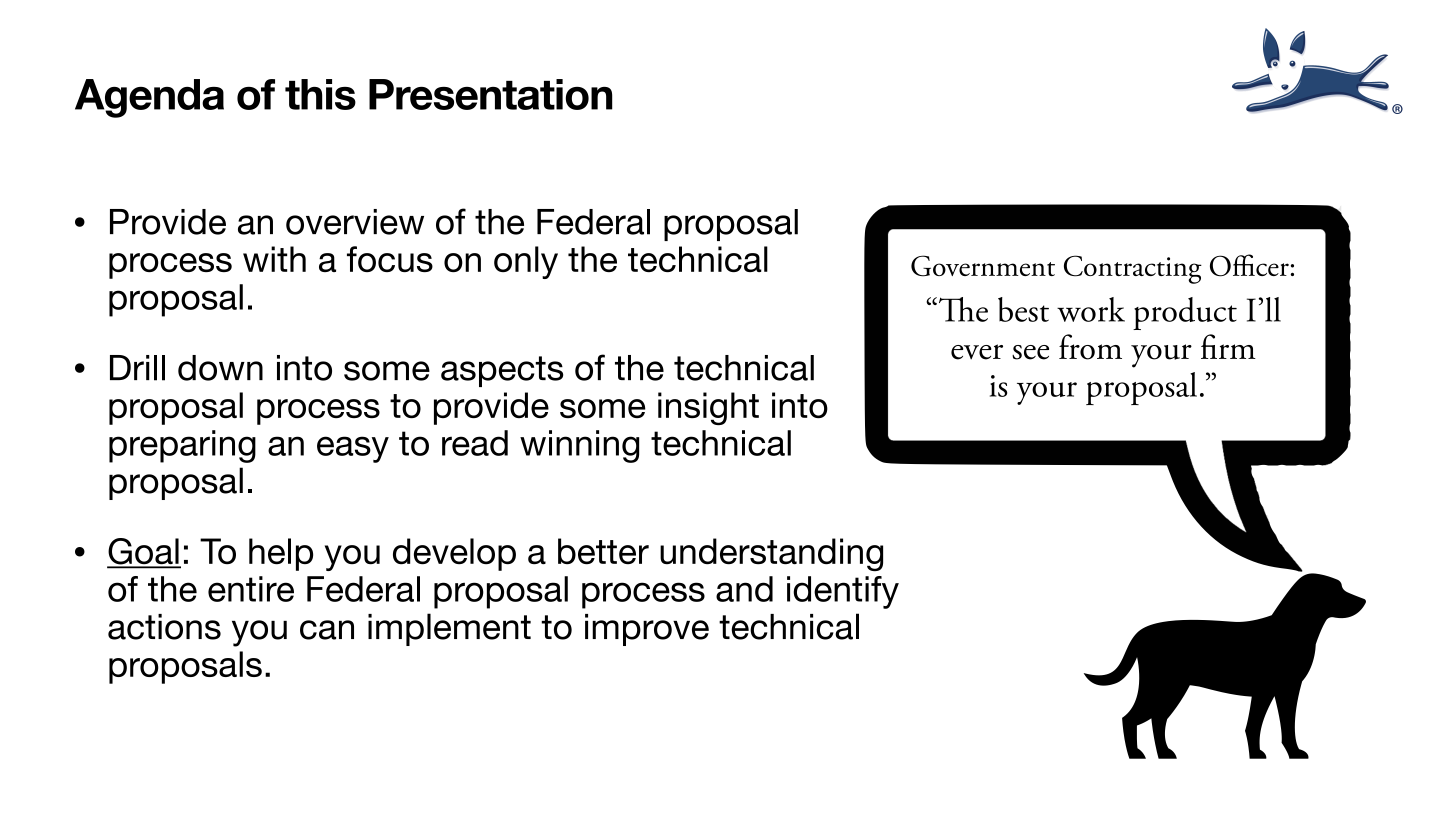 This screenshot has width=1456, height=819. I want to click on can, so click(327, 630).
